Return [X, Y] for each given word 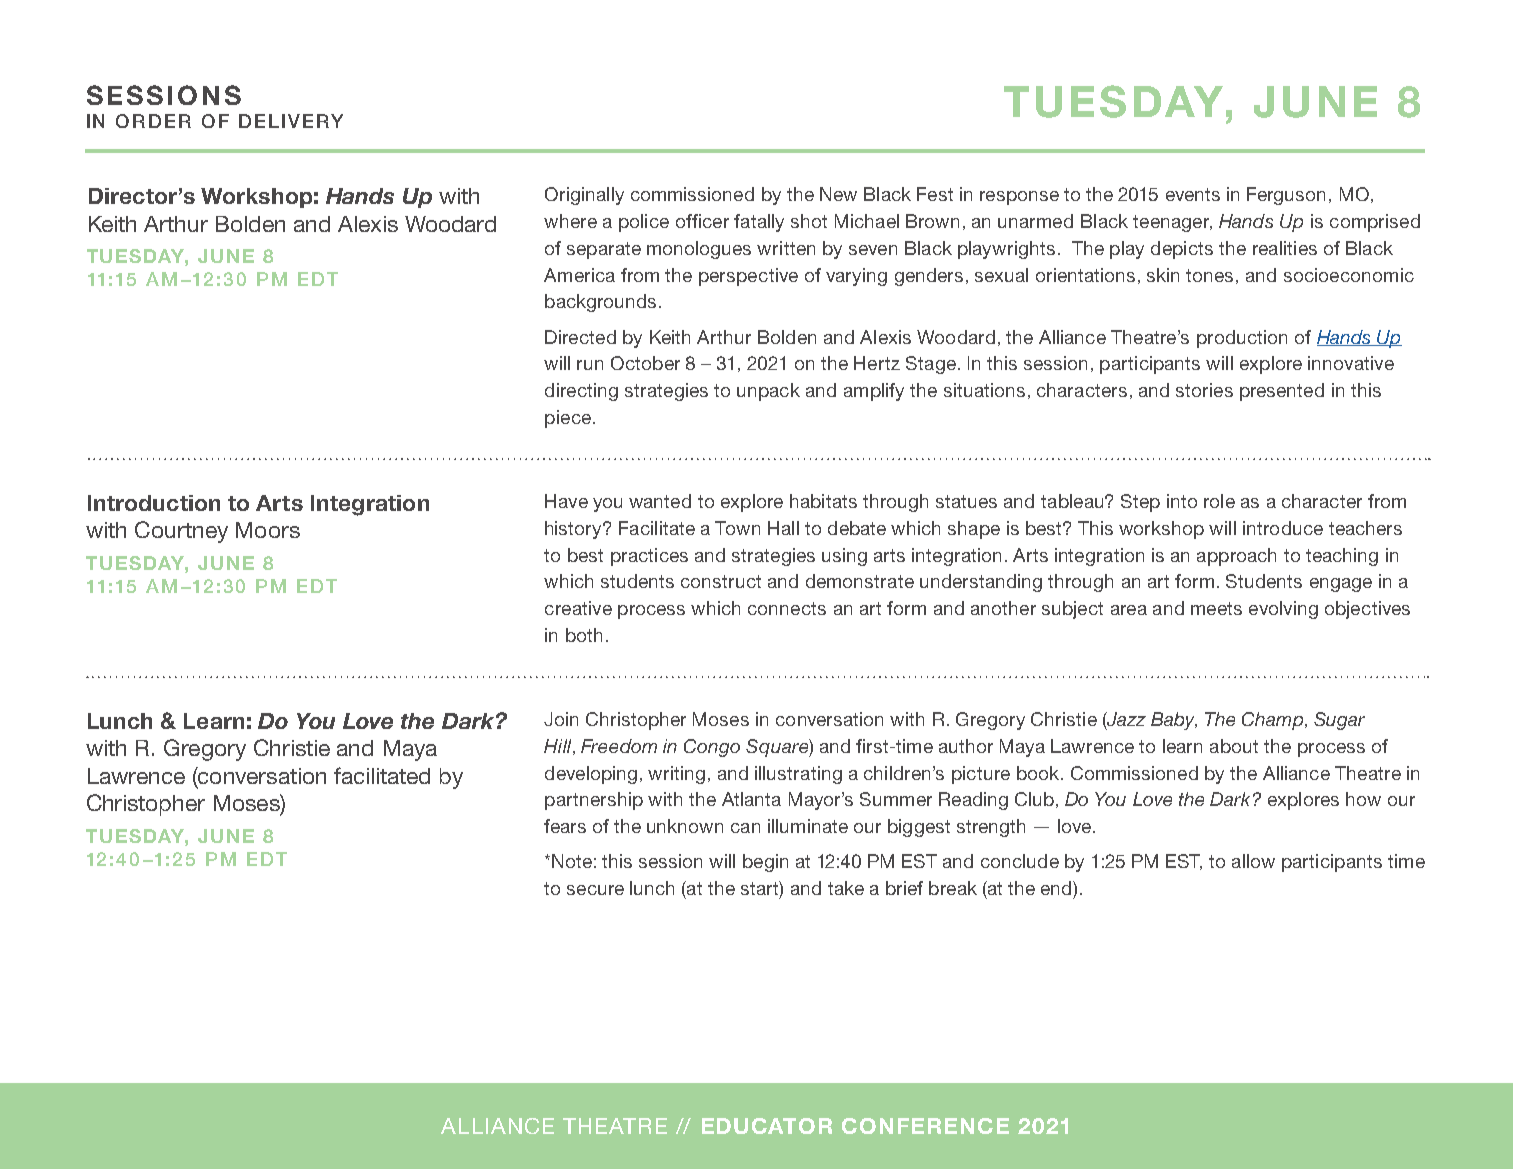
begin [765, 863]
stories [1204, 390]
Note [572, 861]
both [584, 635]
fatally [759, 223]
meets [1216, 608]
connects [787, 608]
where [570, 221]
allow [1253, 861]
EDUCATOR [767, 1126]
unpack [768, 392]
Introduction [154, 503]
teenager [1172, 223]
